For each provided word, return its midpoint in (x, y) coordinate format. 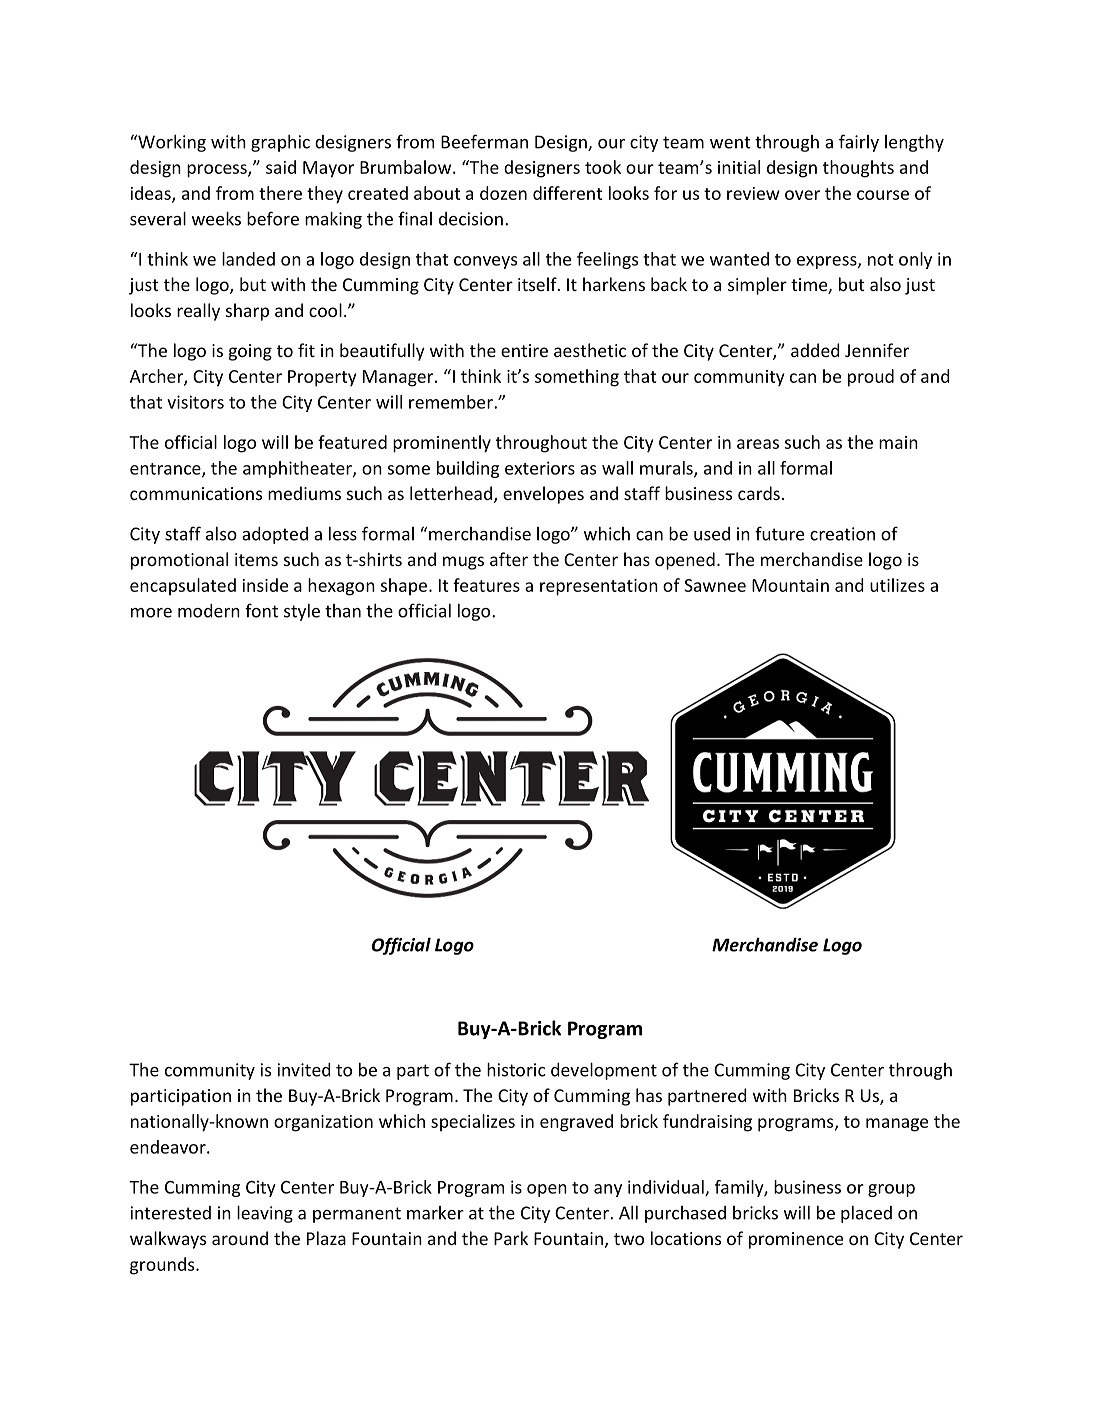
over (802, 195)
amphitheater (298, 469)
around (240, 1238)
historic (516, 1069)
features (486, 585)
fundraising (707, 1123)
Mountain (790, 585)
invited (304, 1070)
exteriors (540, 468)
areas (758, 444)
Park (511, 1238)
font (261, 610)
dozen (503, 193)
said (281, 167)
